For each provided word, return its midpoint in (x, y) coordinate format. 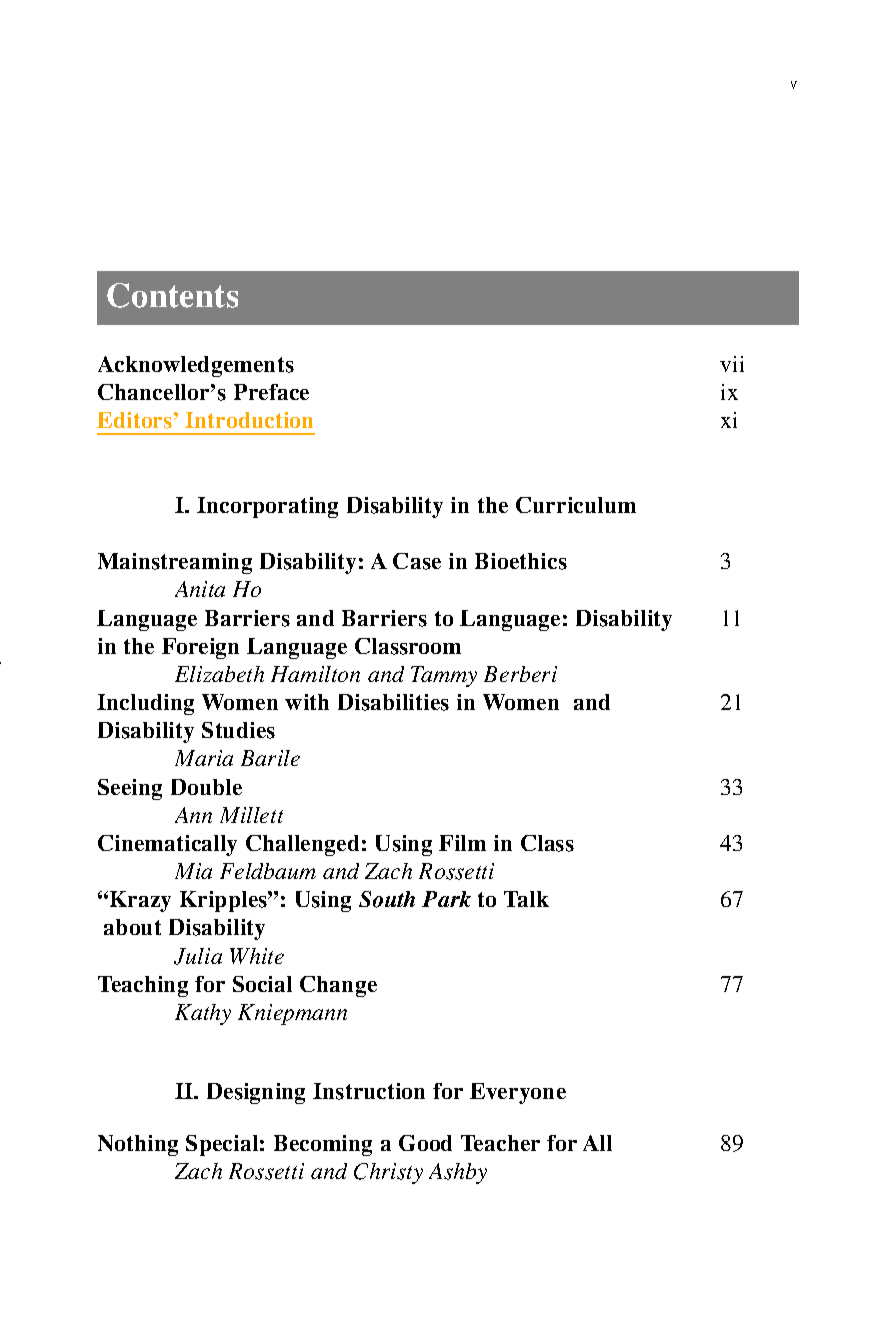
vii (732, 364)
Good (425, 1143)
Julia (198, 956)
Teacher (500, 1143)
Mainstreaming (175, 563)
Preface (271, 392)
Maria (204, 758)
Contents (172, 295)
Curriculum (576, 505)
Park (446, 899)
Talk (526, 899)
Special (222, 1145)
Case (417, 561)
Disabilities (393, 702)
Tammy (444, 676)
